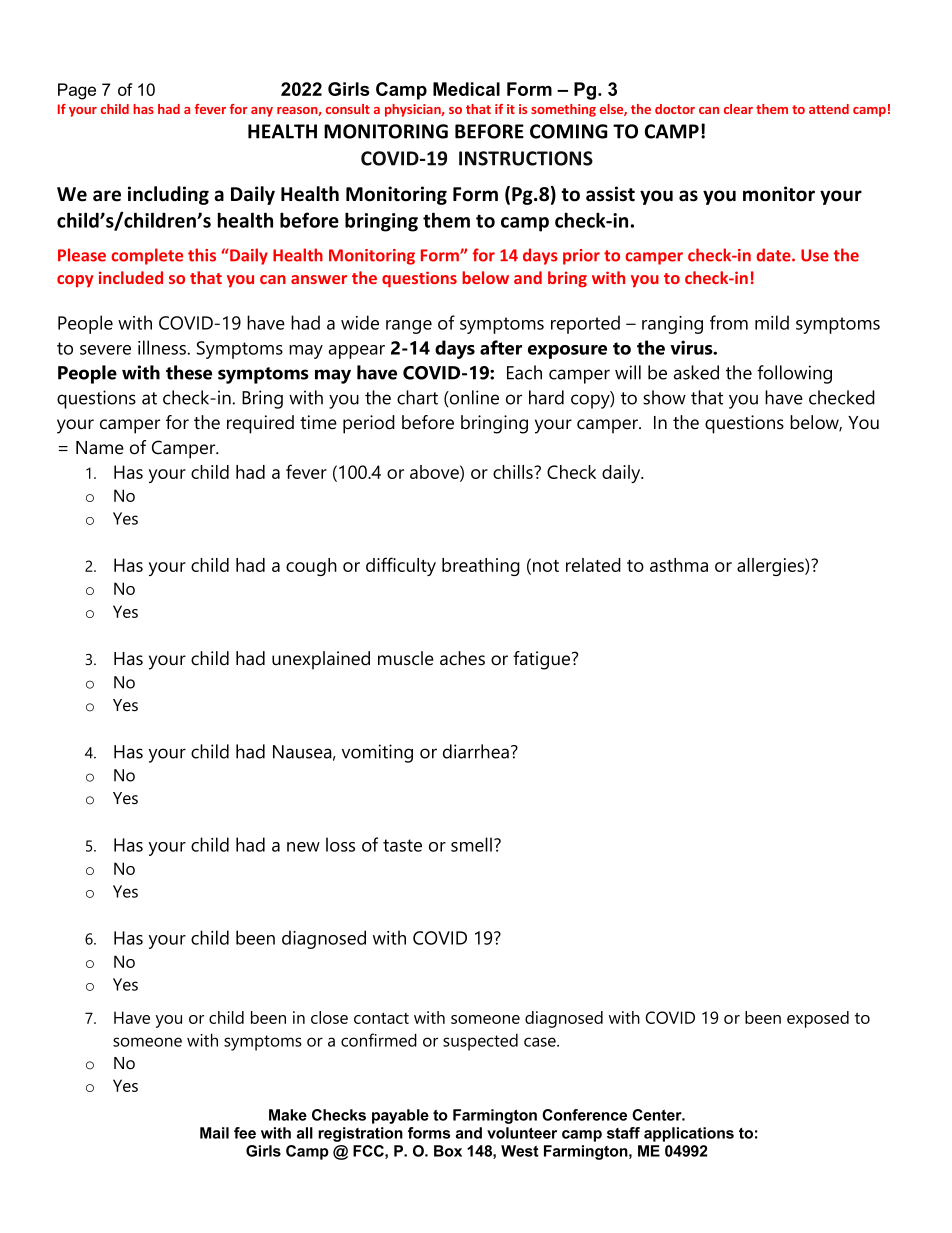 This screenshot has height=1233, width=952. What do you see at coordinates (162, 347) in the screenshot?
I see `illness` at bounding box center [162, 347].
